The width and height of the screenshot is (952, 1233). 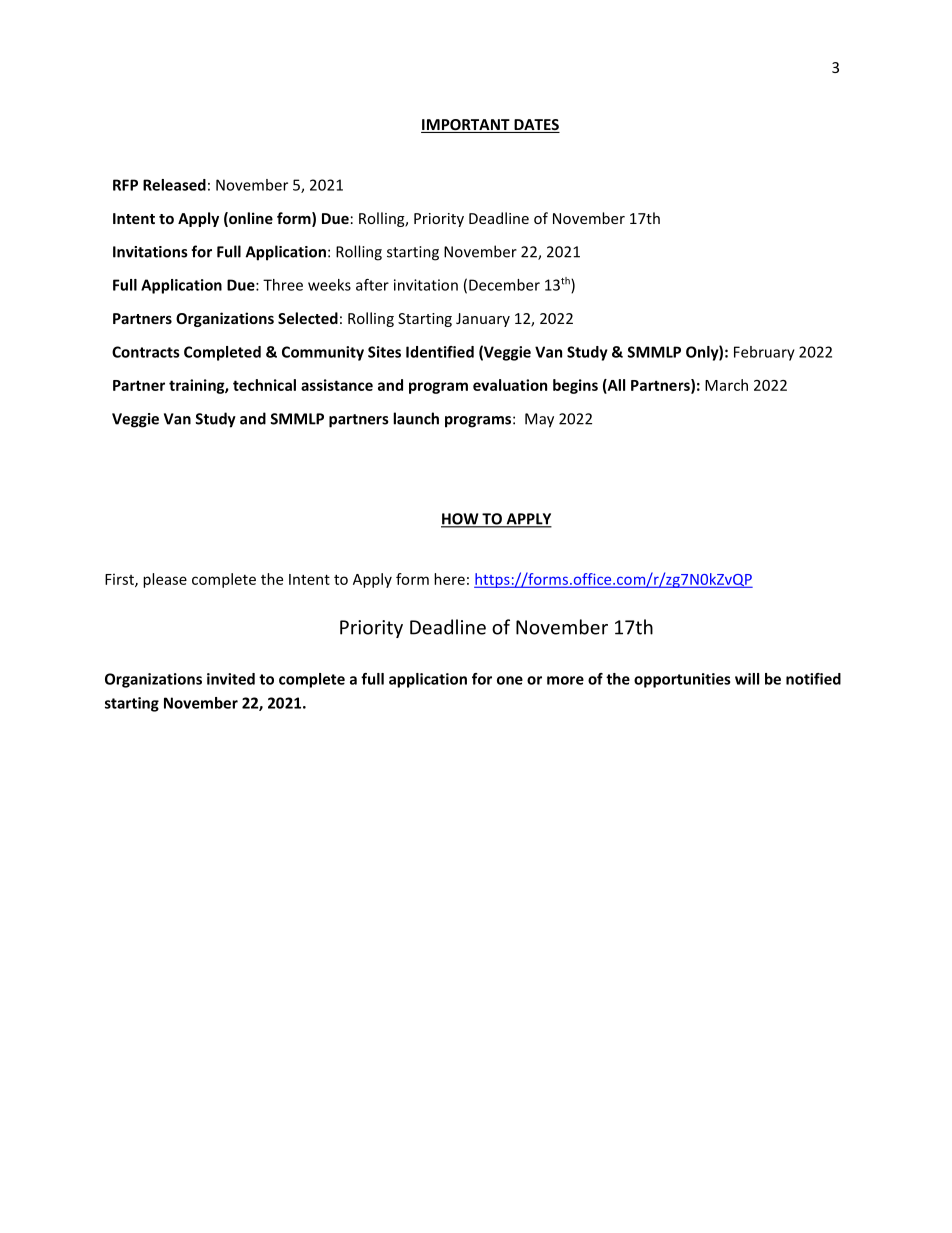 What do you see at coordinates (231, 679) in the screenshot?
I see `invited` at bounding box center [231, 679].
